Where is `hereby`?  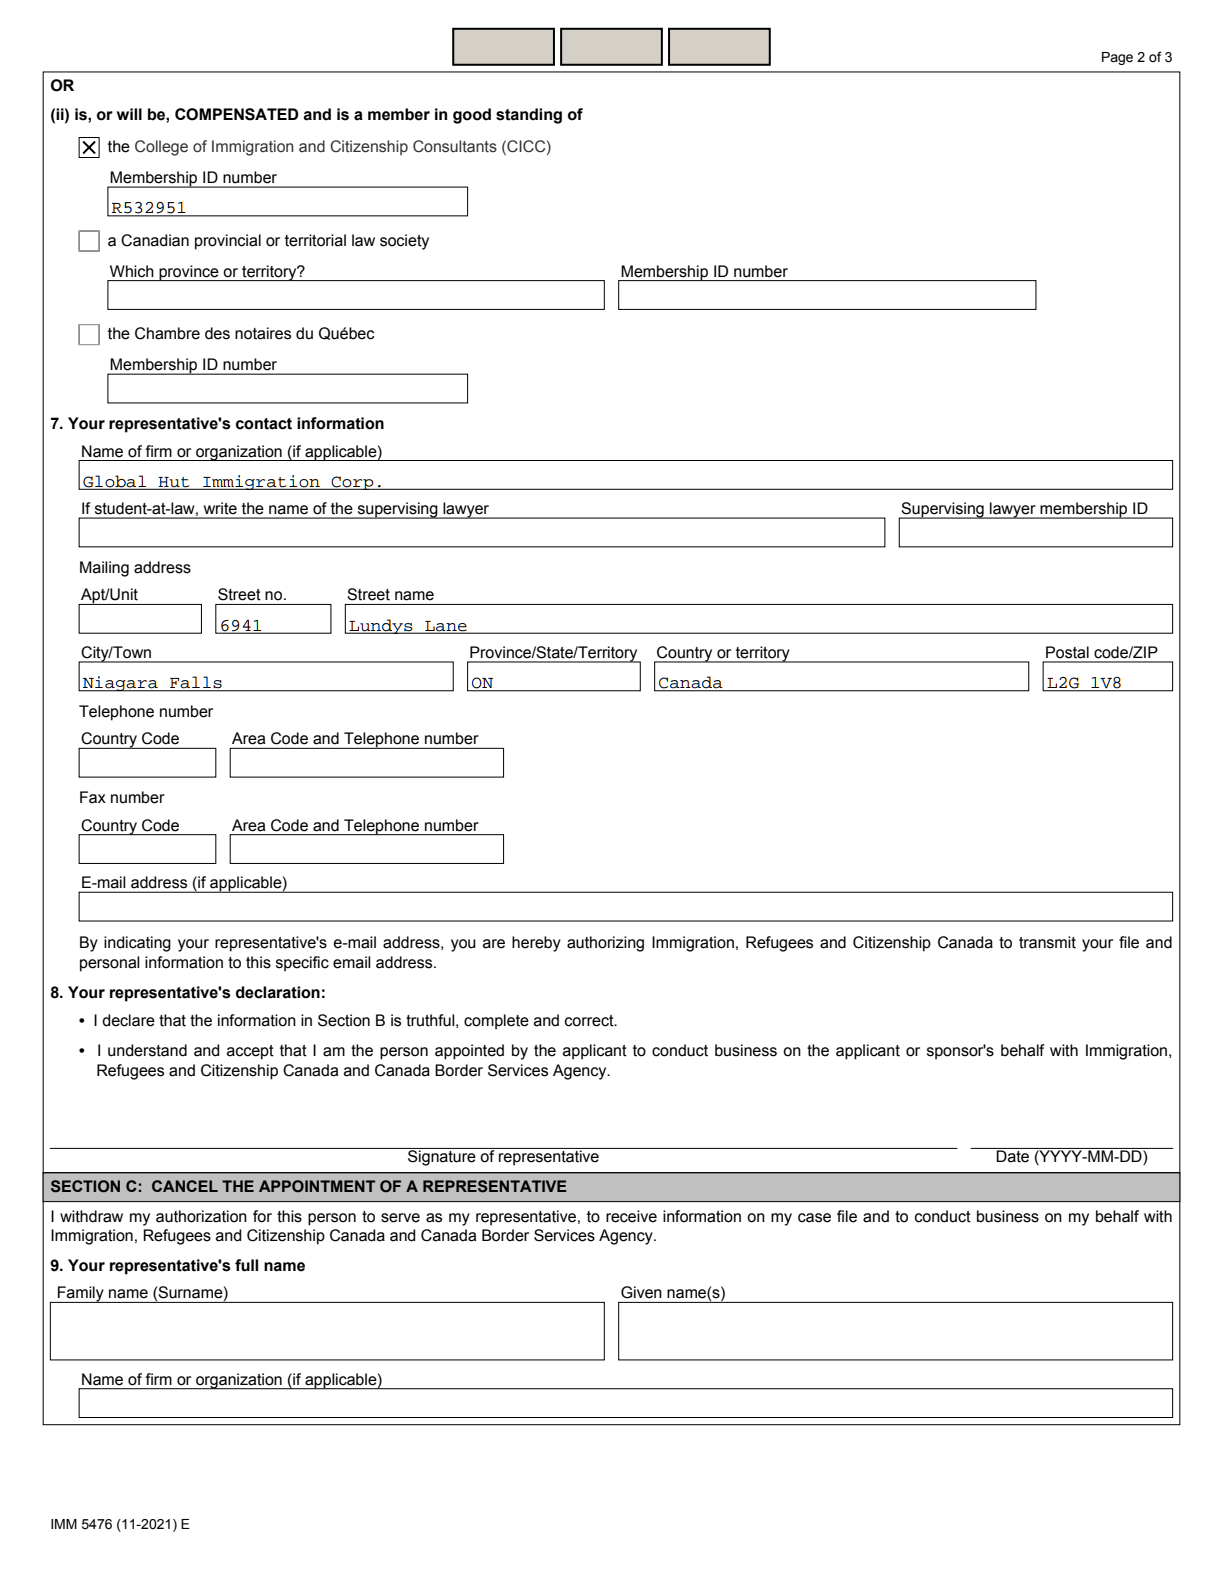
hereby is located at coordinates (536, 944).
